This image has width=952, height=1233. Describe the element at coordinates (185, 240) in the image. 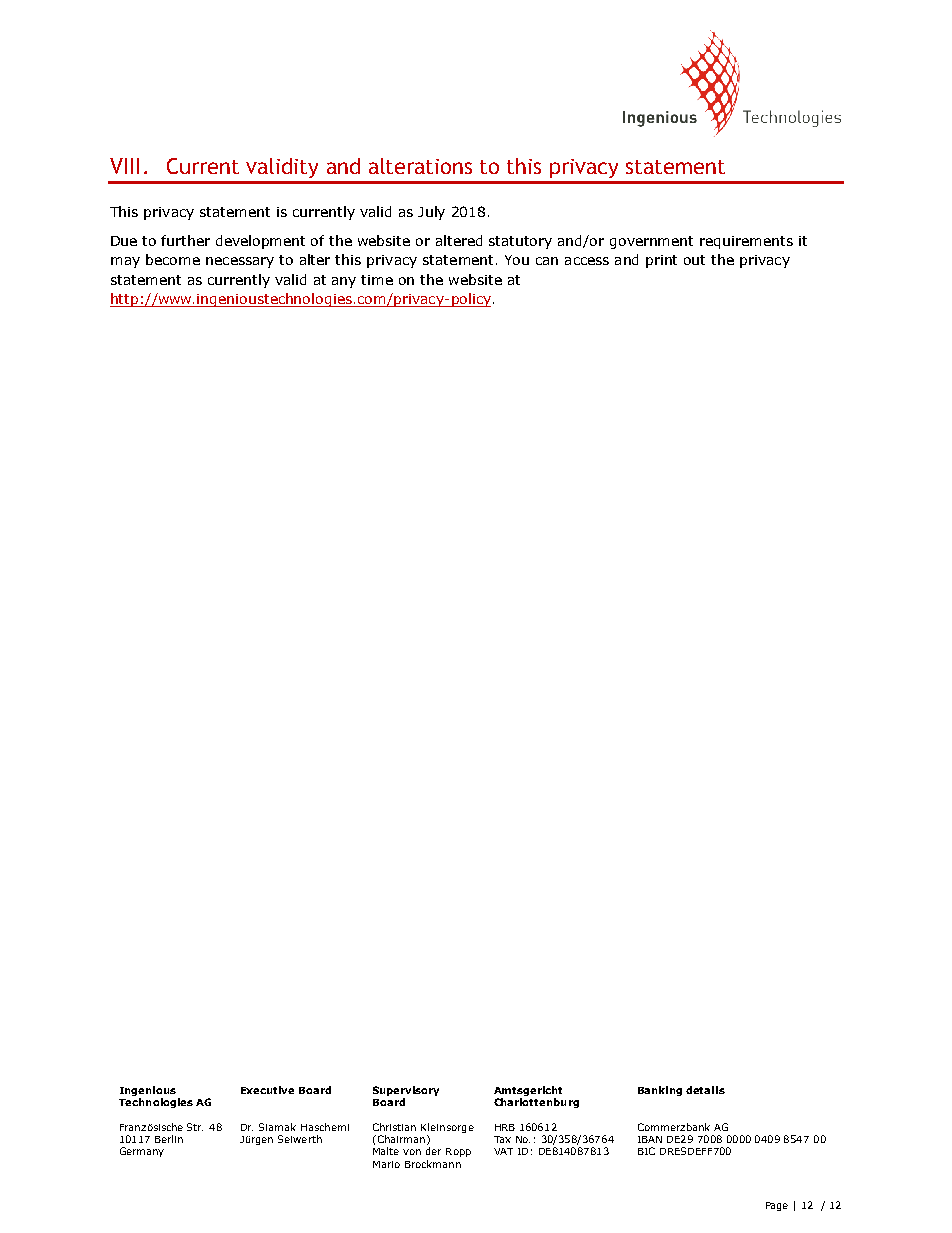

I see `further` at that location.
